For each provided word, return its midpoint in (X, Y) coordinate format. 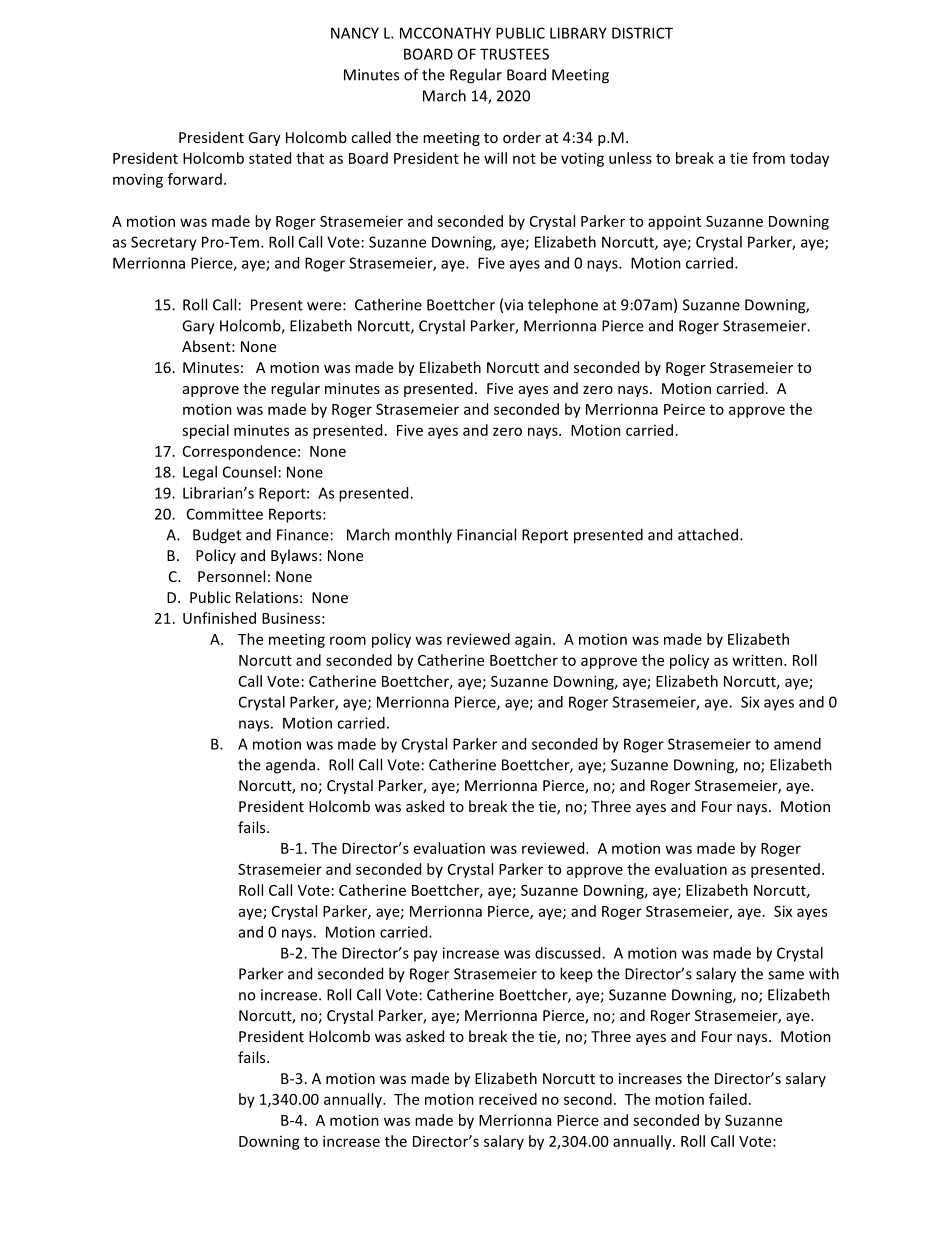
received (508, 1099)
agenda (290, 766)
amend (797, 744)
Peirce (684, 409)
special (205, 431)
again (533, 641)
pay (426, 956)
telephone (563, 306)
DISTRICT (642, 33)
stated (270, 158)
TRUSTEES (514, 54)
